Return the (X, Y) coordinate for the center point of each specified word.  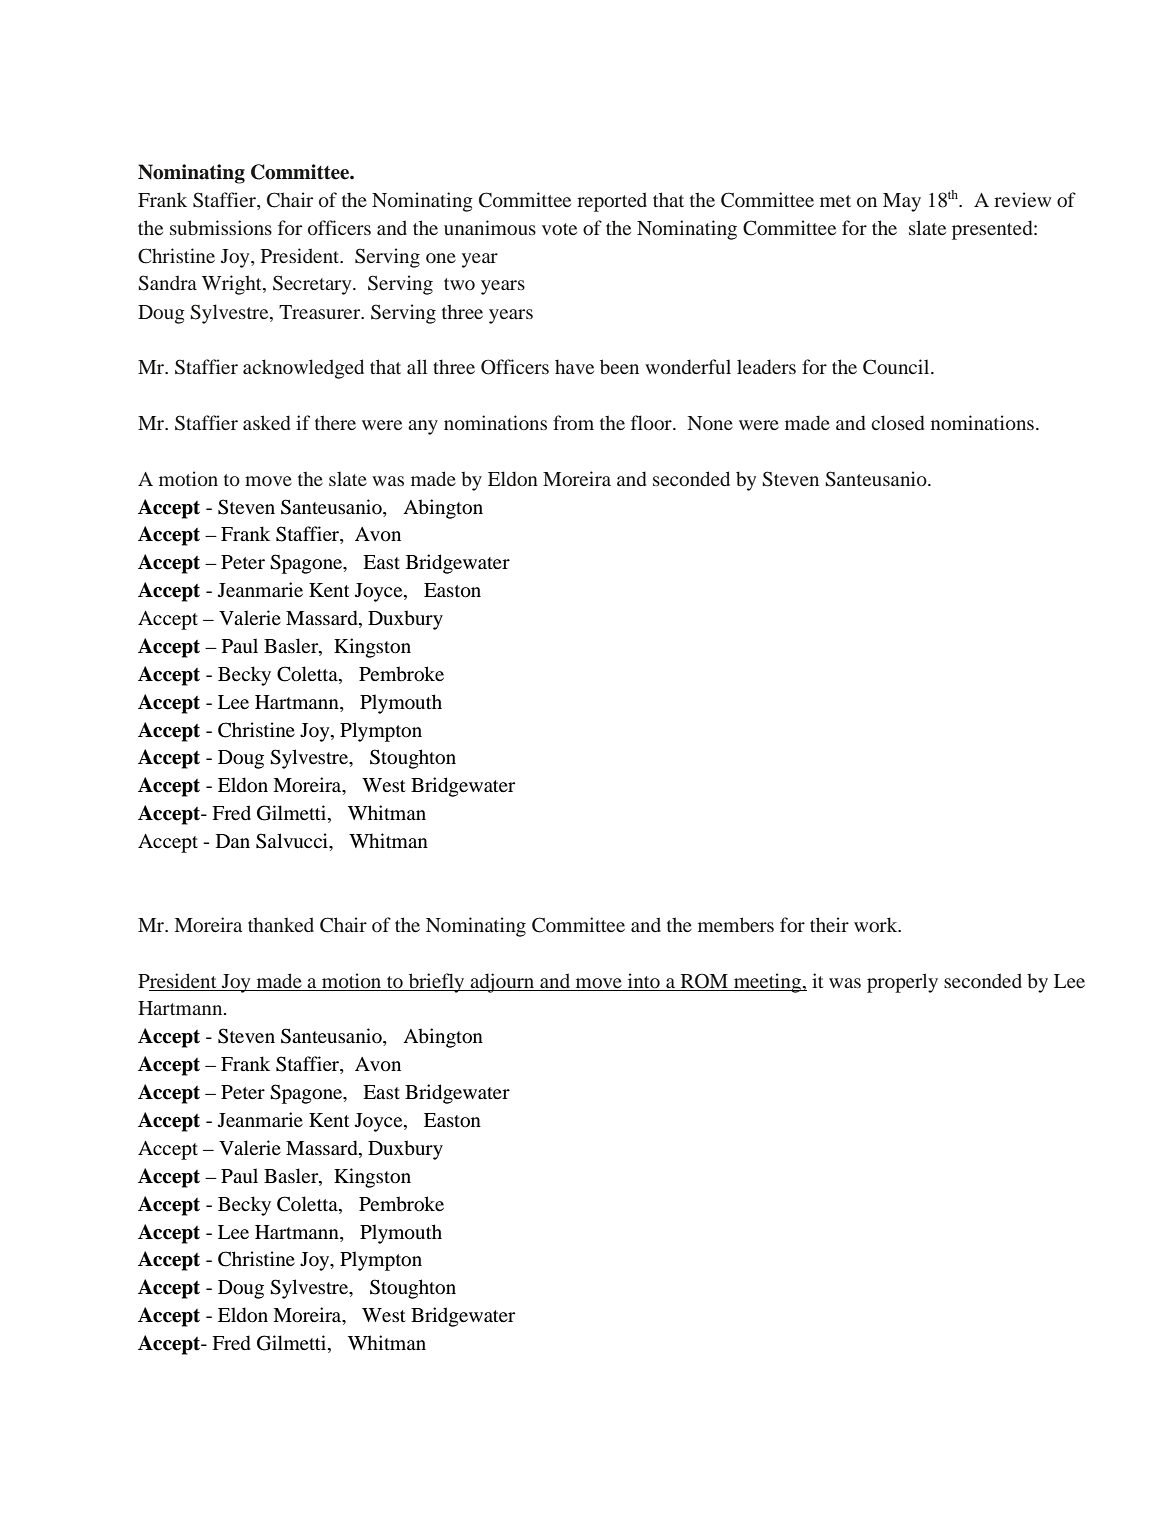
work (877, 924)
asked (266, 422)
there (335, 422)
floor (652, 422)
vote (559, 229)
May (902, 202)
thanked (281, 924)
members (736, 924)
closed (897, 422)
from (573, 422)
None (710, 423)
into (644, 980)
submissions (221, 227)
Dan (233, 841)
